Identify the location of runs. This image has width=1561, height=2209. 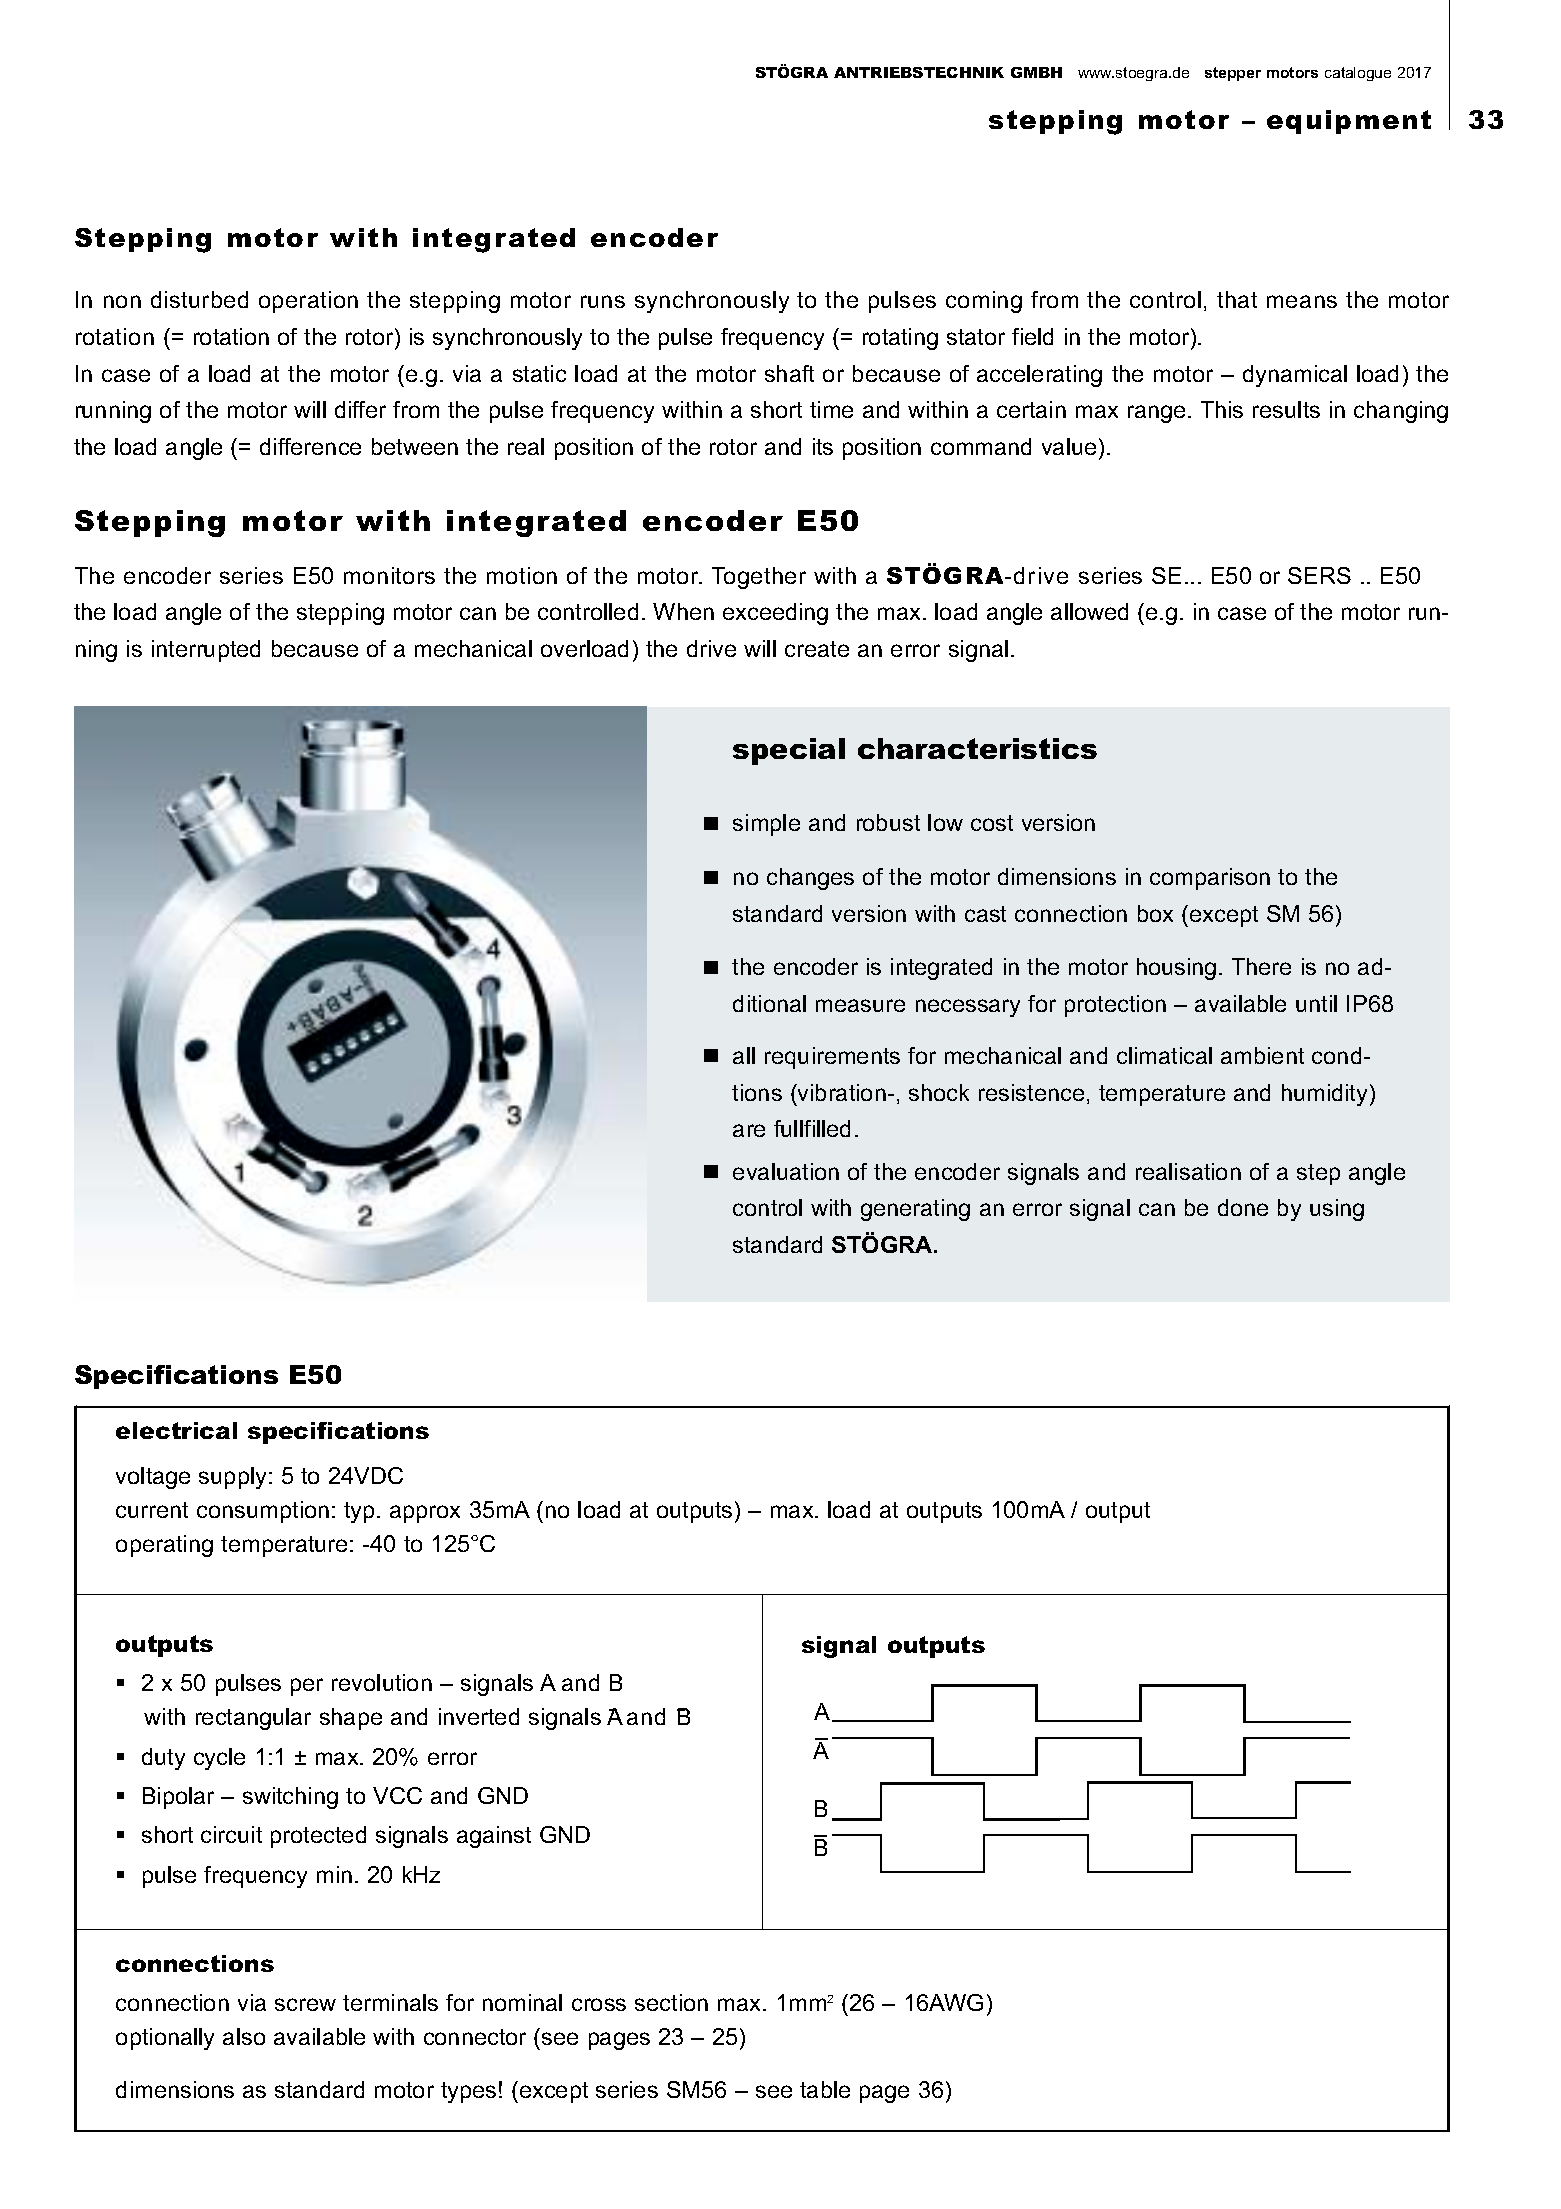
(603, 301).
